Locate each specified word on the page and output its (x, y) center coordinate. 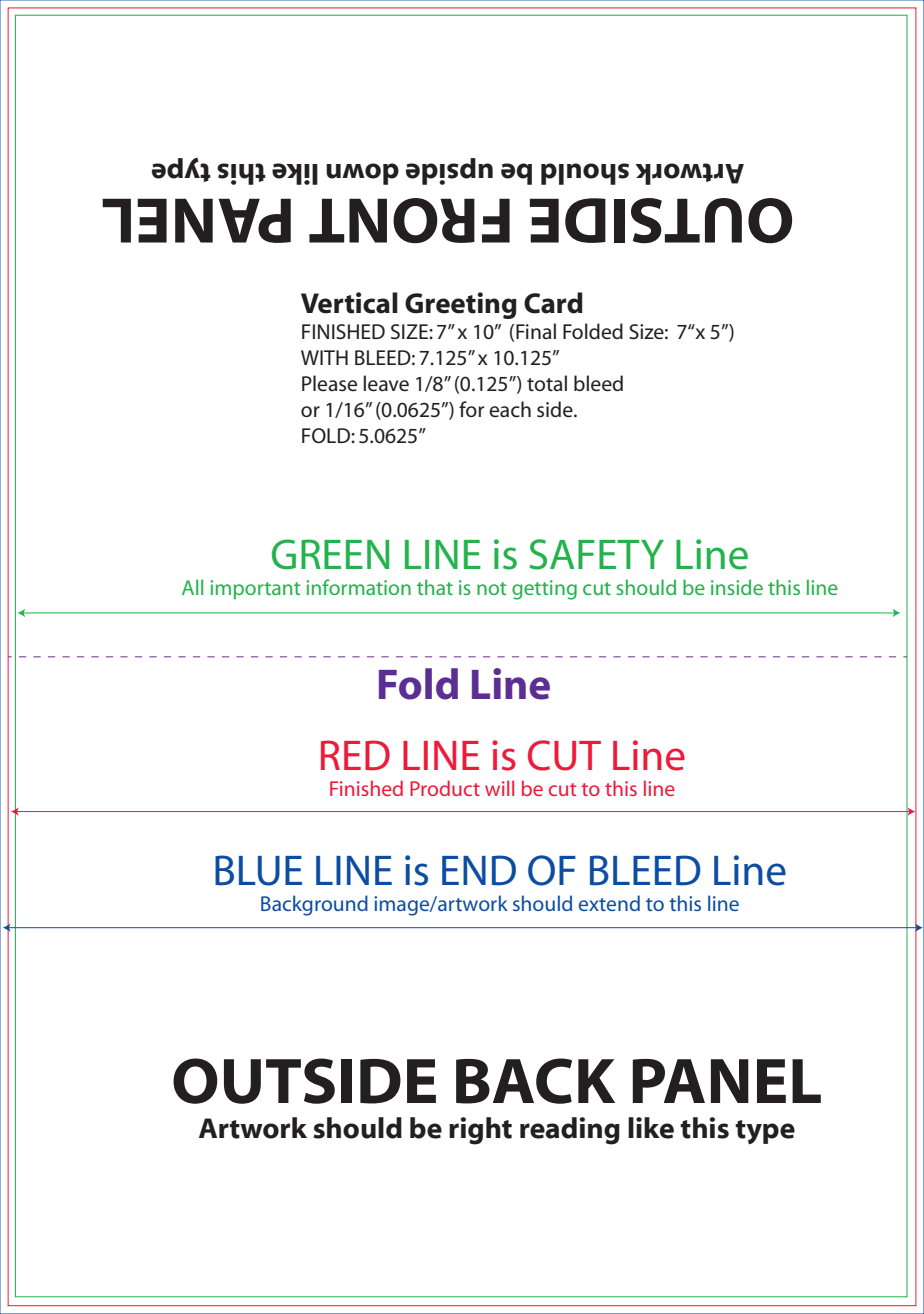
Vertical (349, 303)
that (435, 587)
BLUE (258, 870)
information (358, 587)
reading (570, 1131)
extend (609, 903)
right (480, 1131)
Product (445, 788)
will (499, 788)
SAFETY (596, 554)
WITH (324, 357)
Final (536, 331)
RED (355, 755)
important (255, 589)
